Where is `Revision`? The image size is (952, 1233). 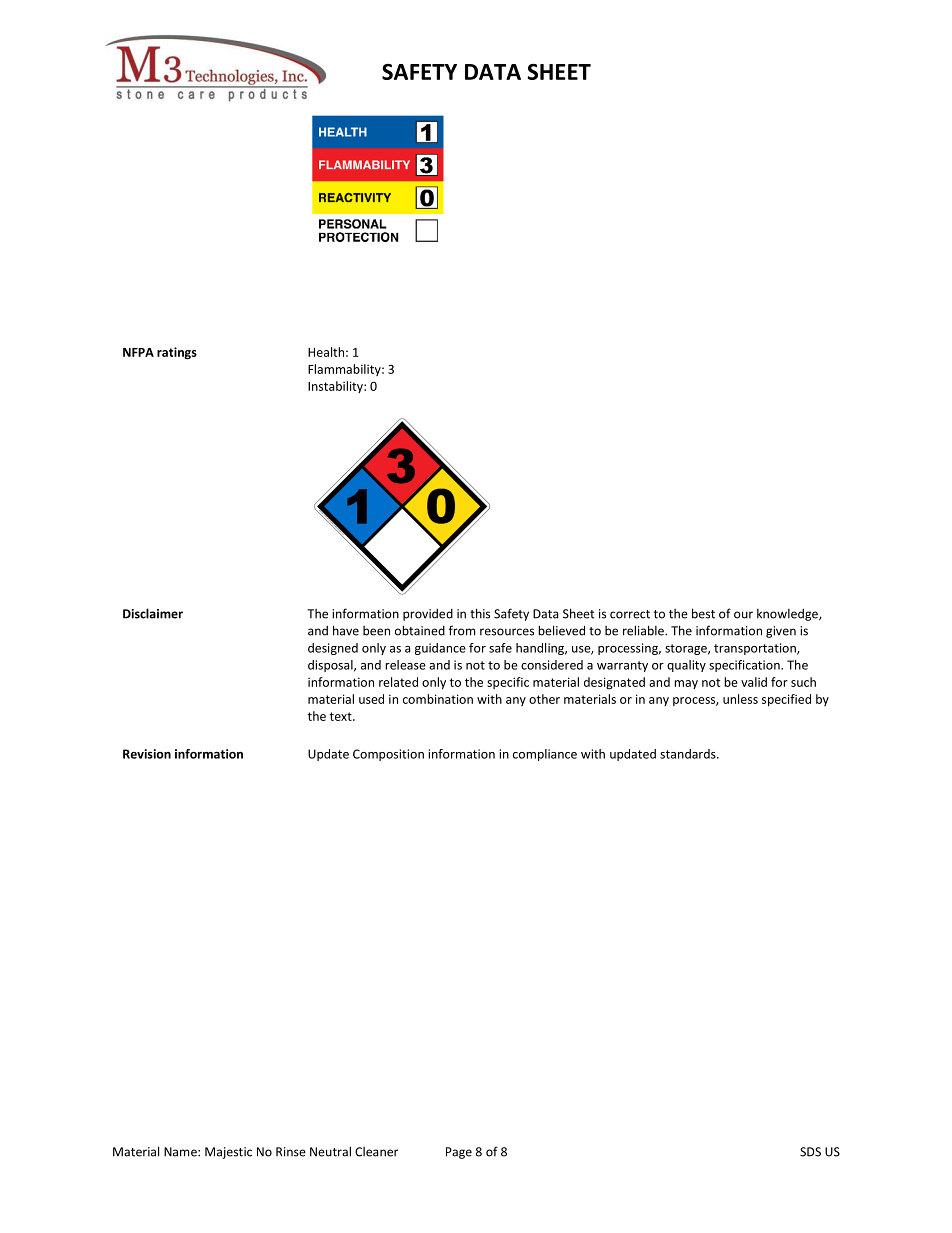
Revision is located at coordinates (147, 754).
